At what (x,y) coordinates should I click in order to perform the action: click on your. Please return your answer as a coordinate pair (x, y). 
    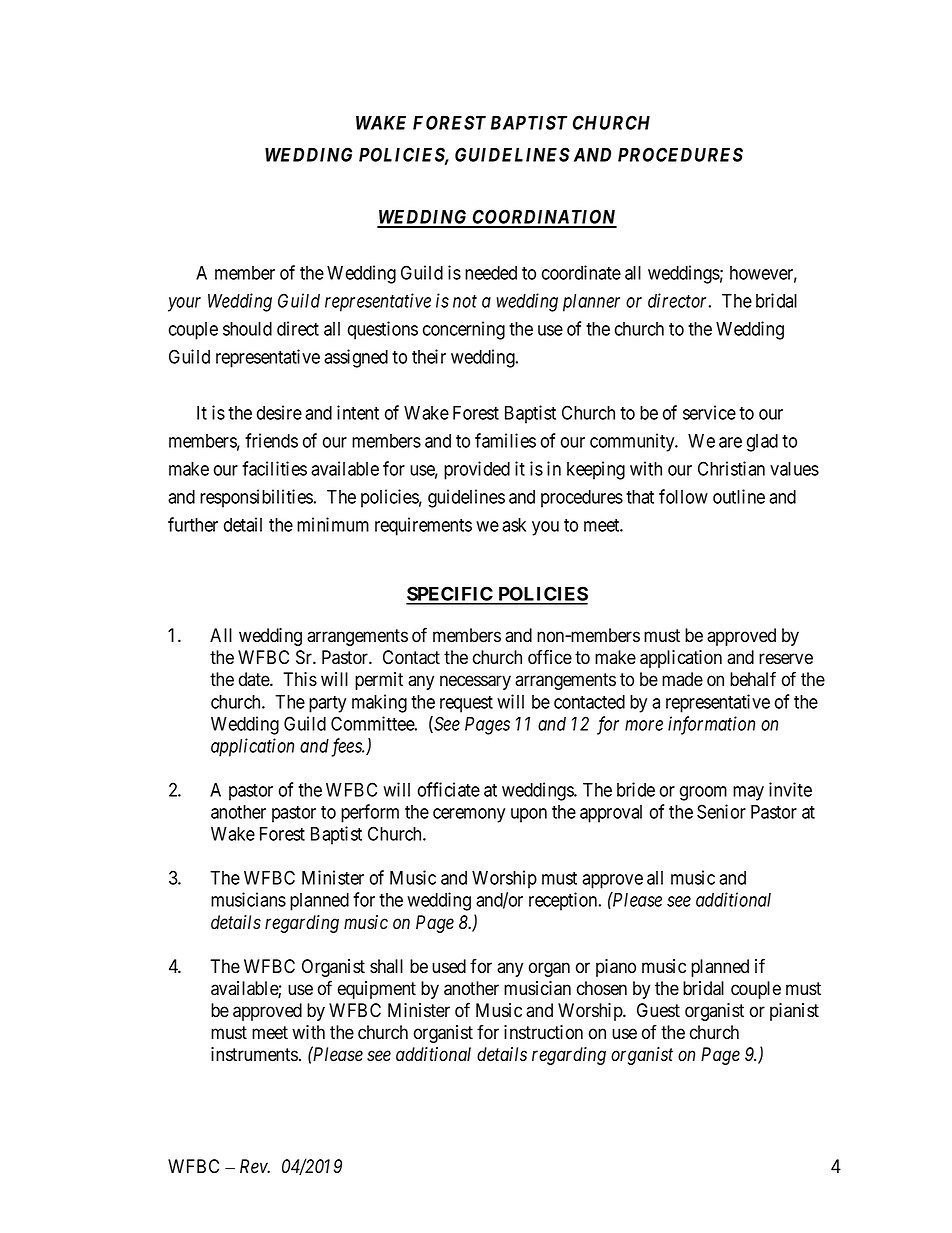
    Looking at the image, I should click on (184, 304).
